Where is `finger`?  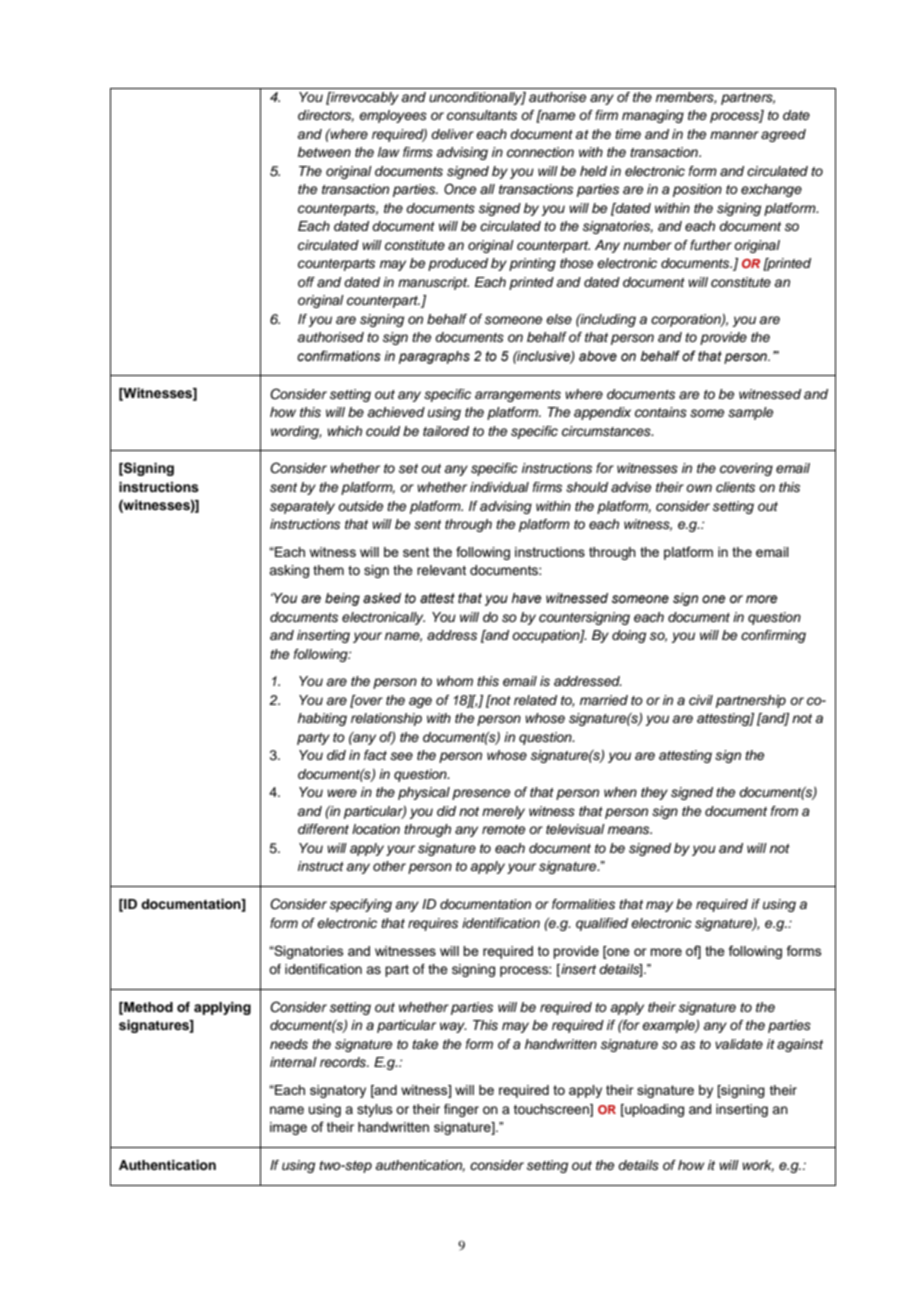
finger is located at coordinates (461, 1110).
